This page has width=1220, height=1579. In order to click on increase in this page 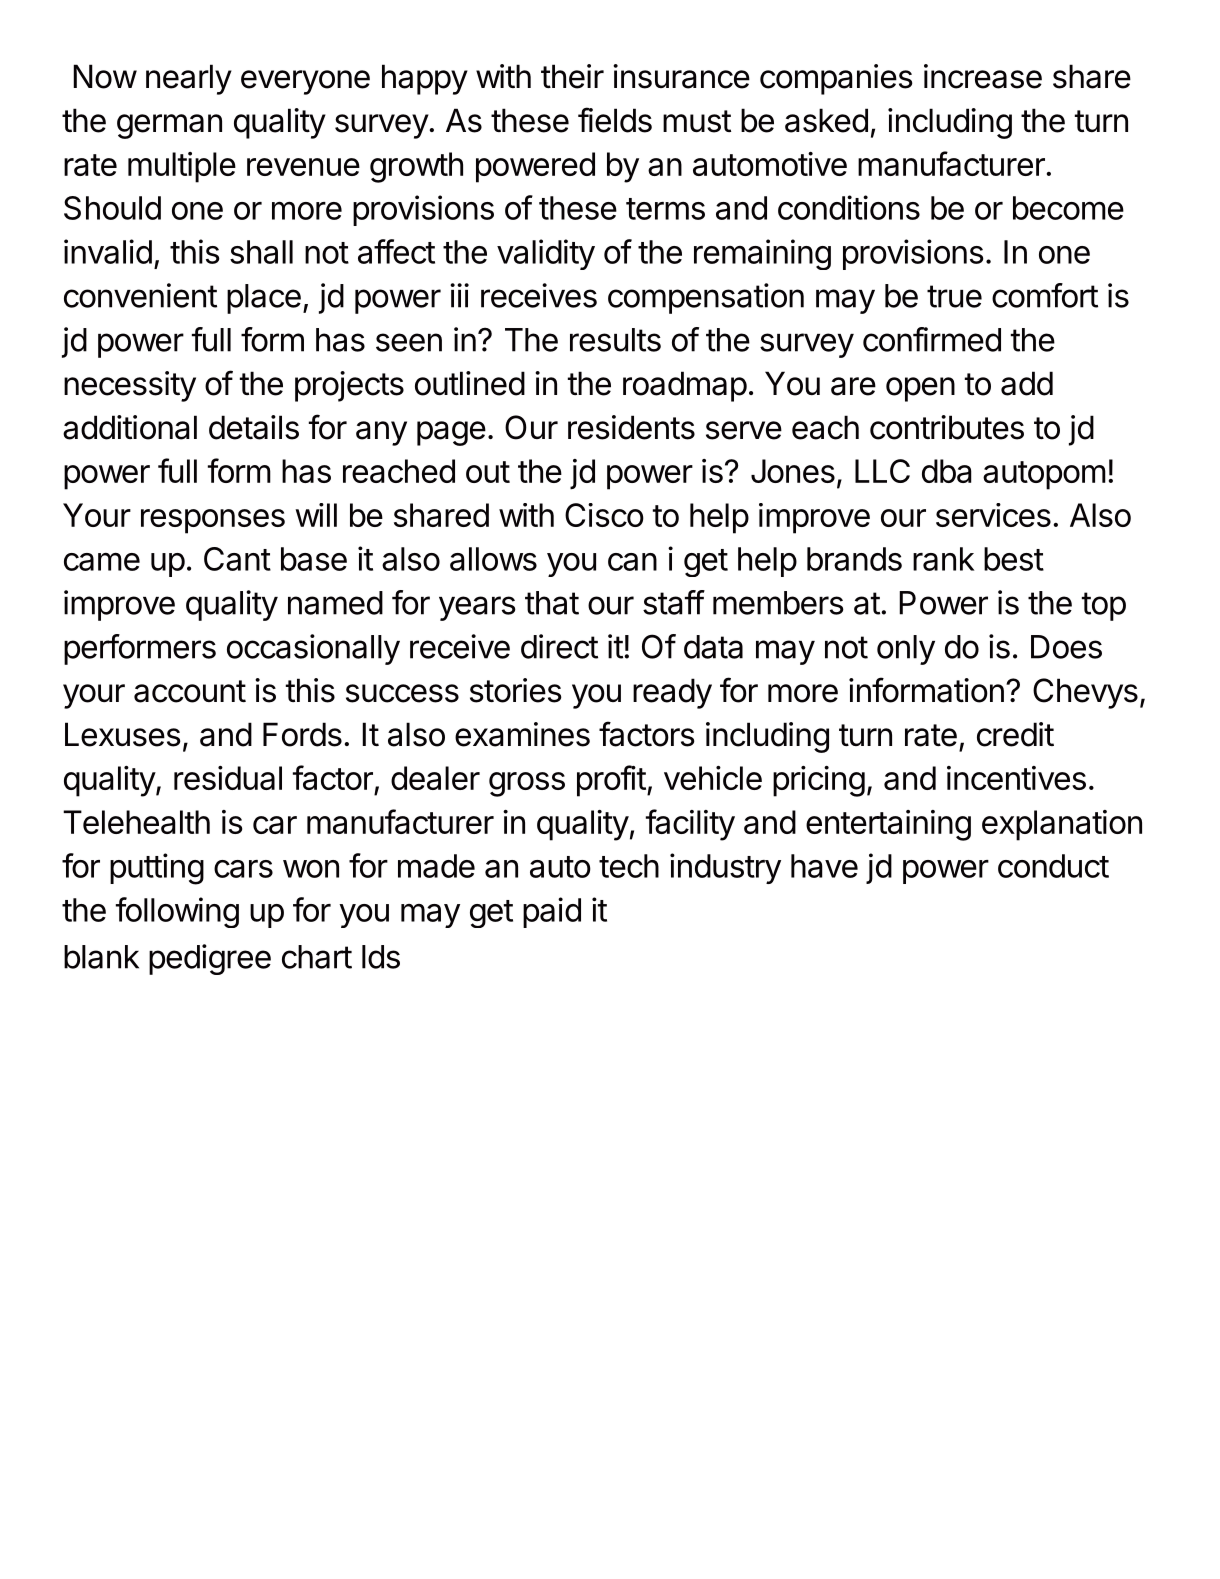, I will do `click(983, 76)`.
